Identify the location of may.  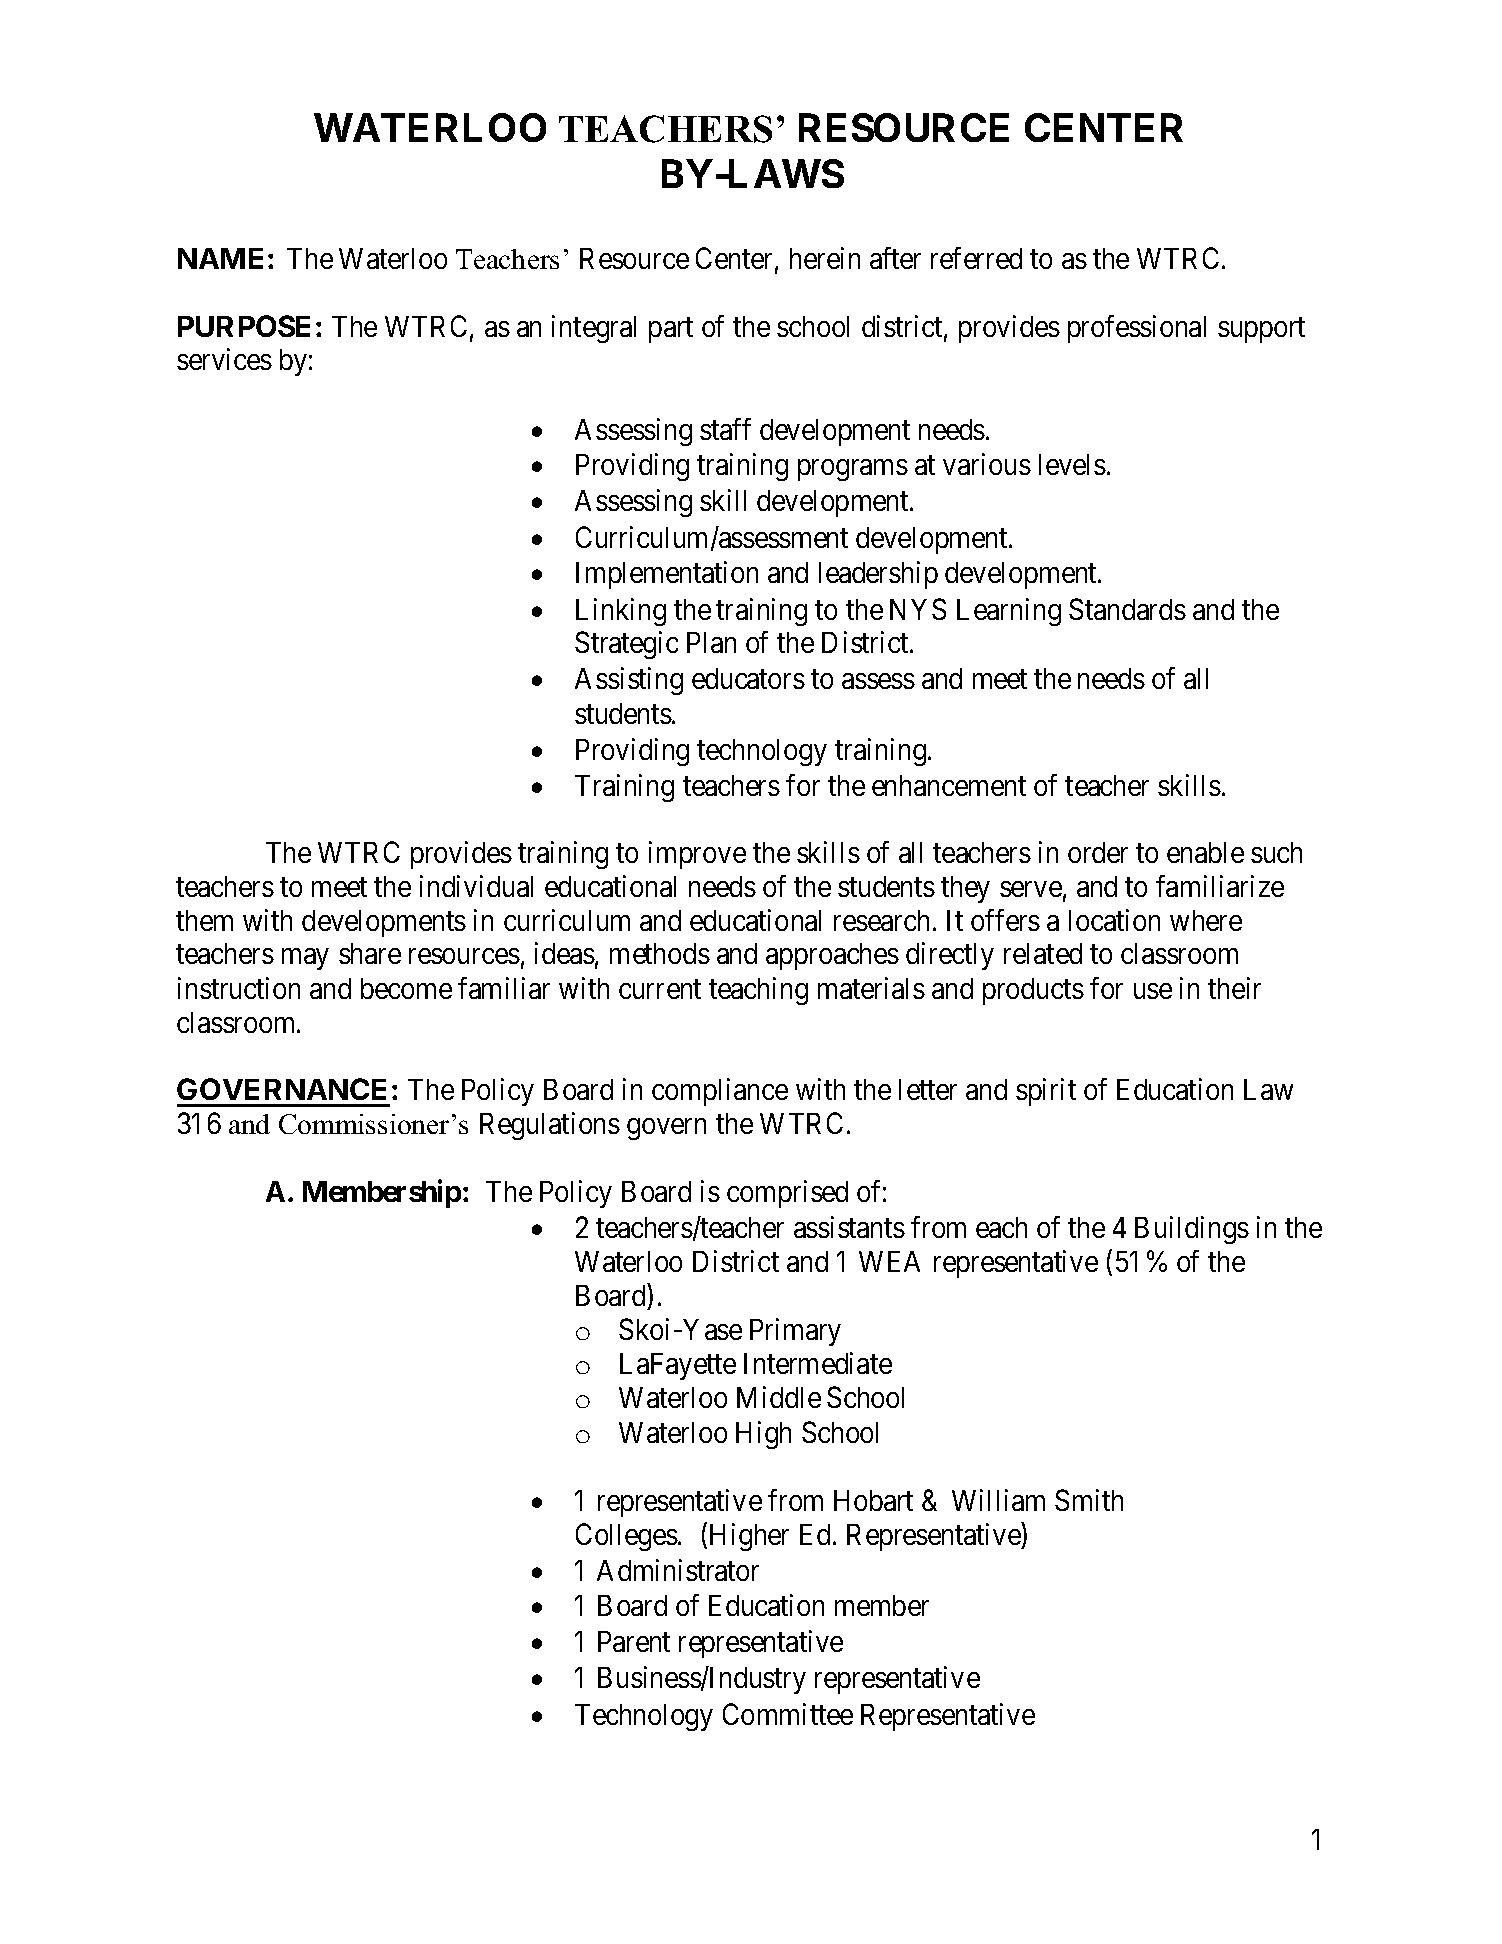
(305, 959).
